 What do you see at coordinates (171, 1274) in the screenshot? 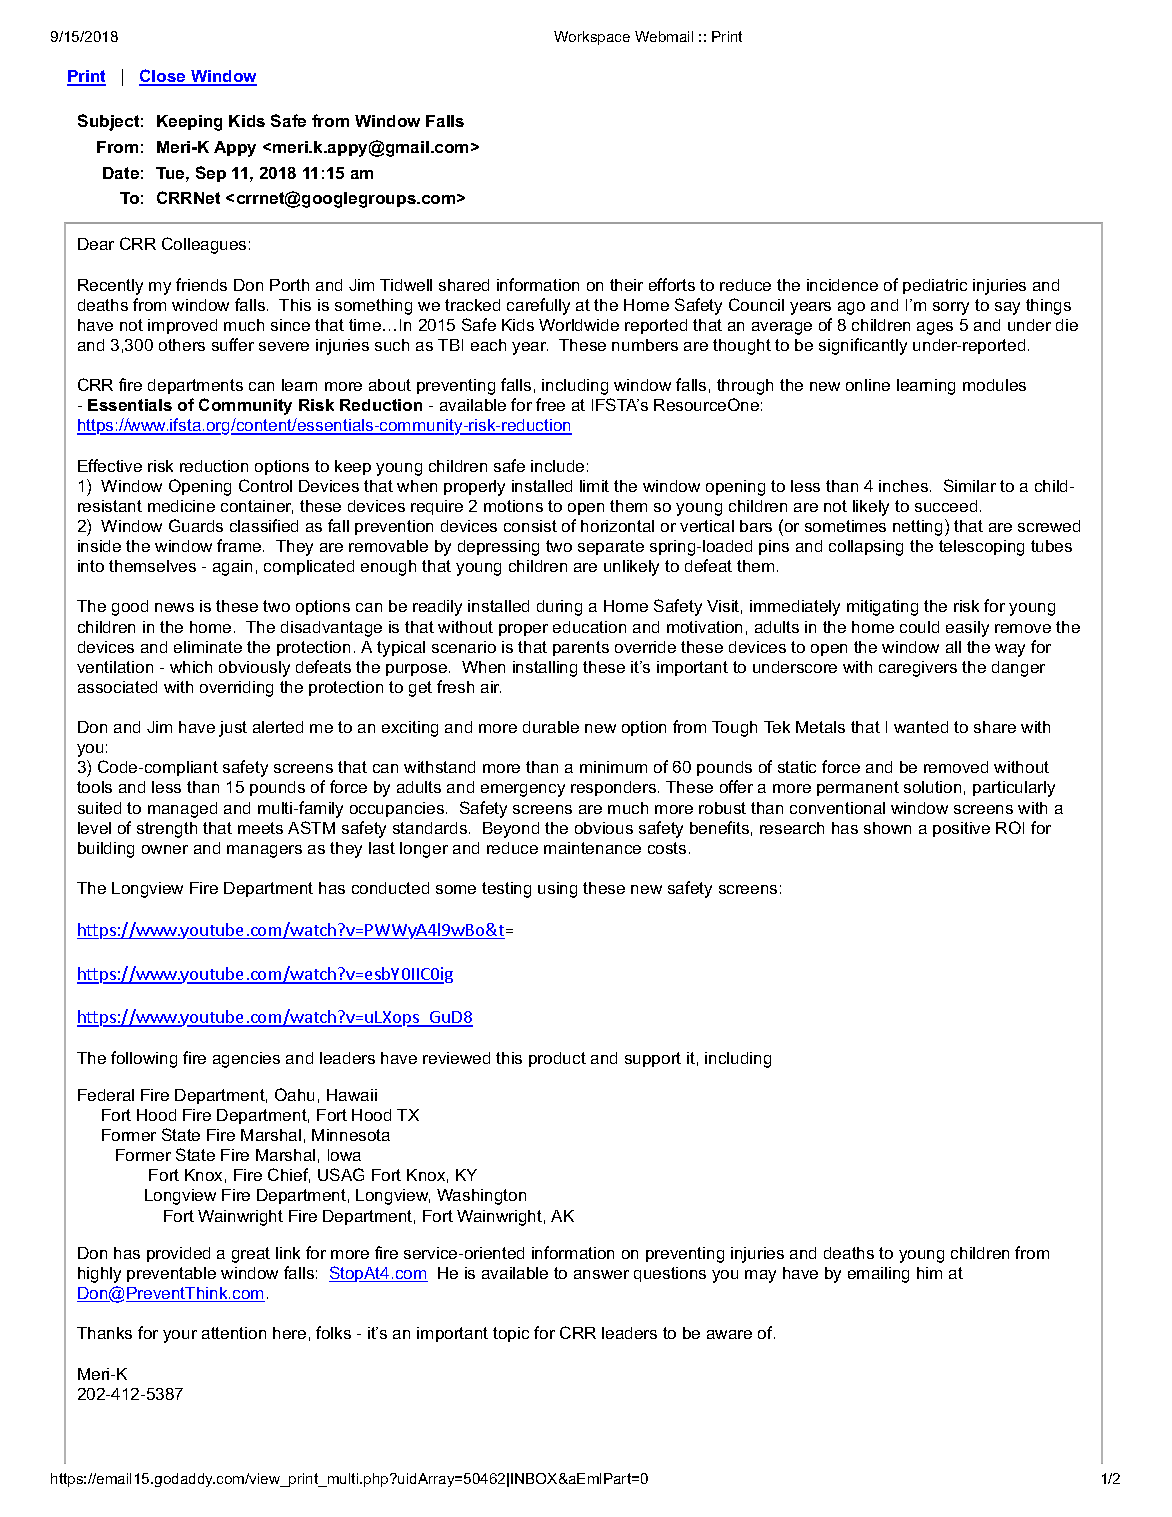
I see `preventable` at bounding box center [171, 1274].
